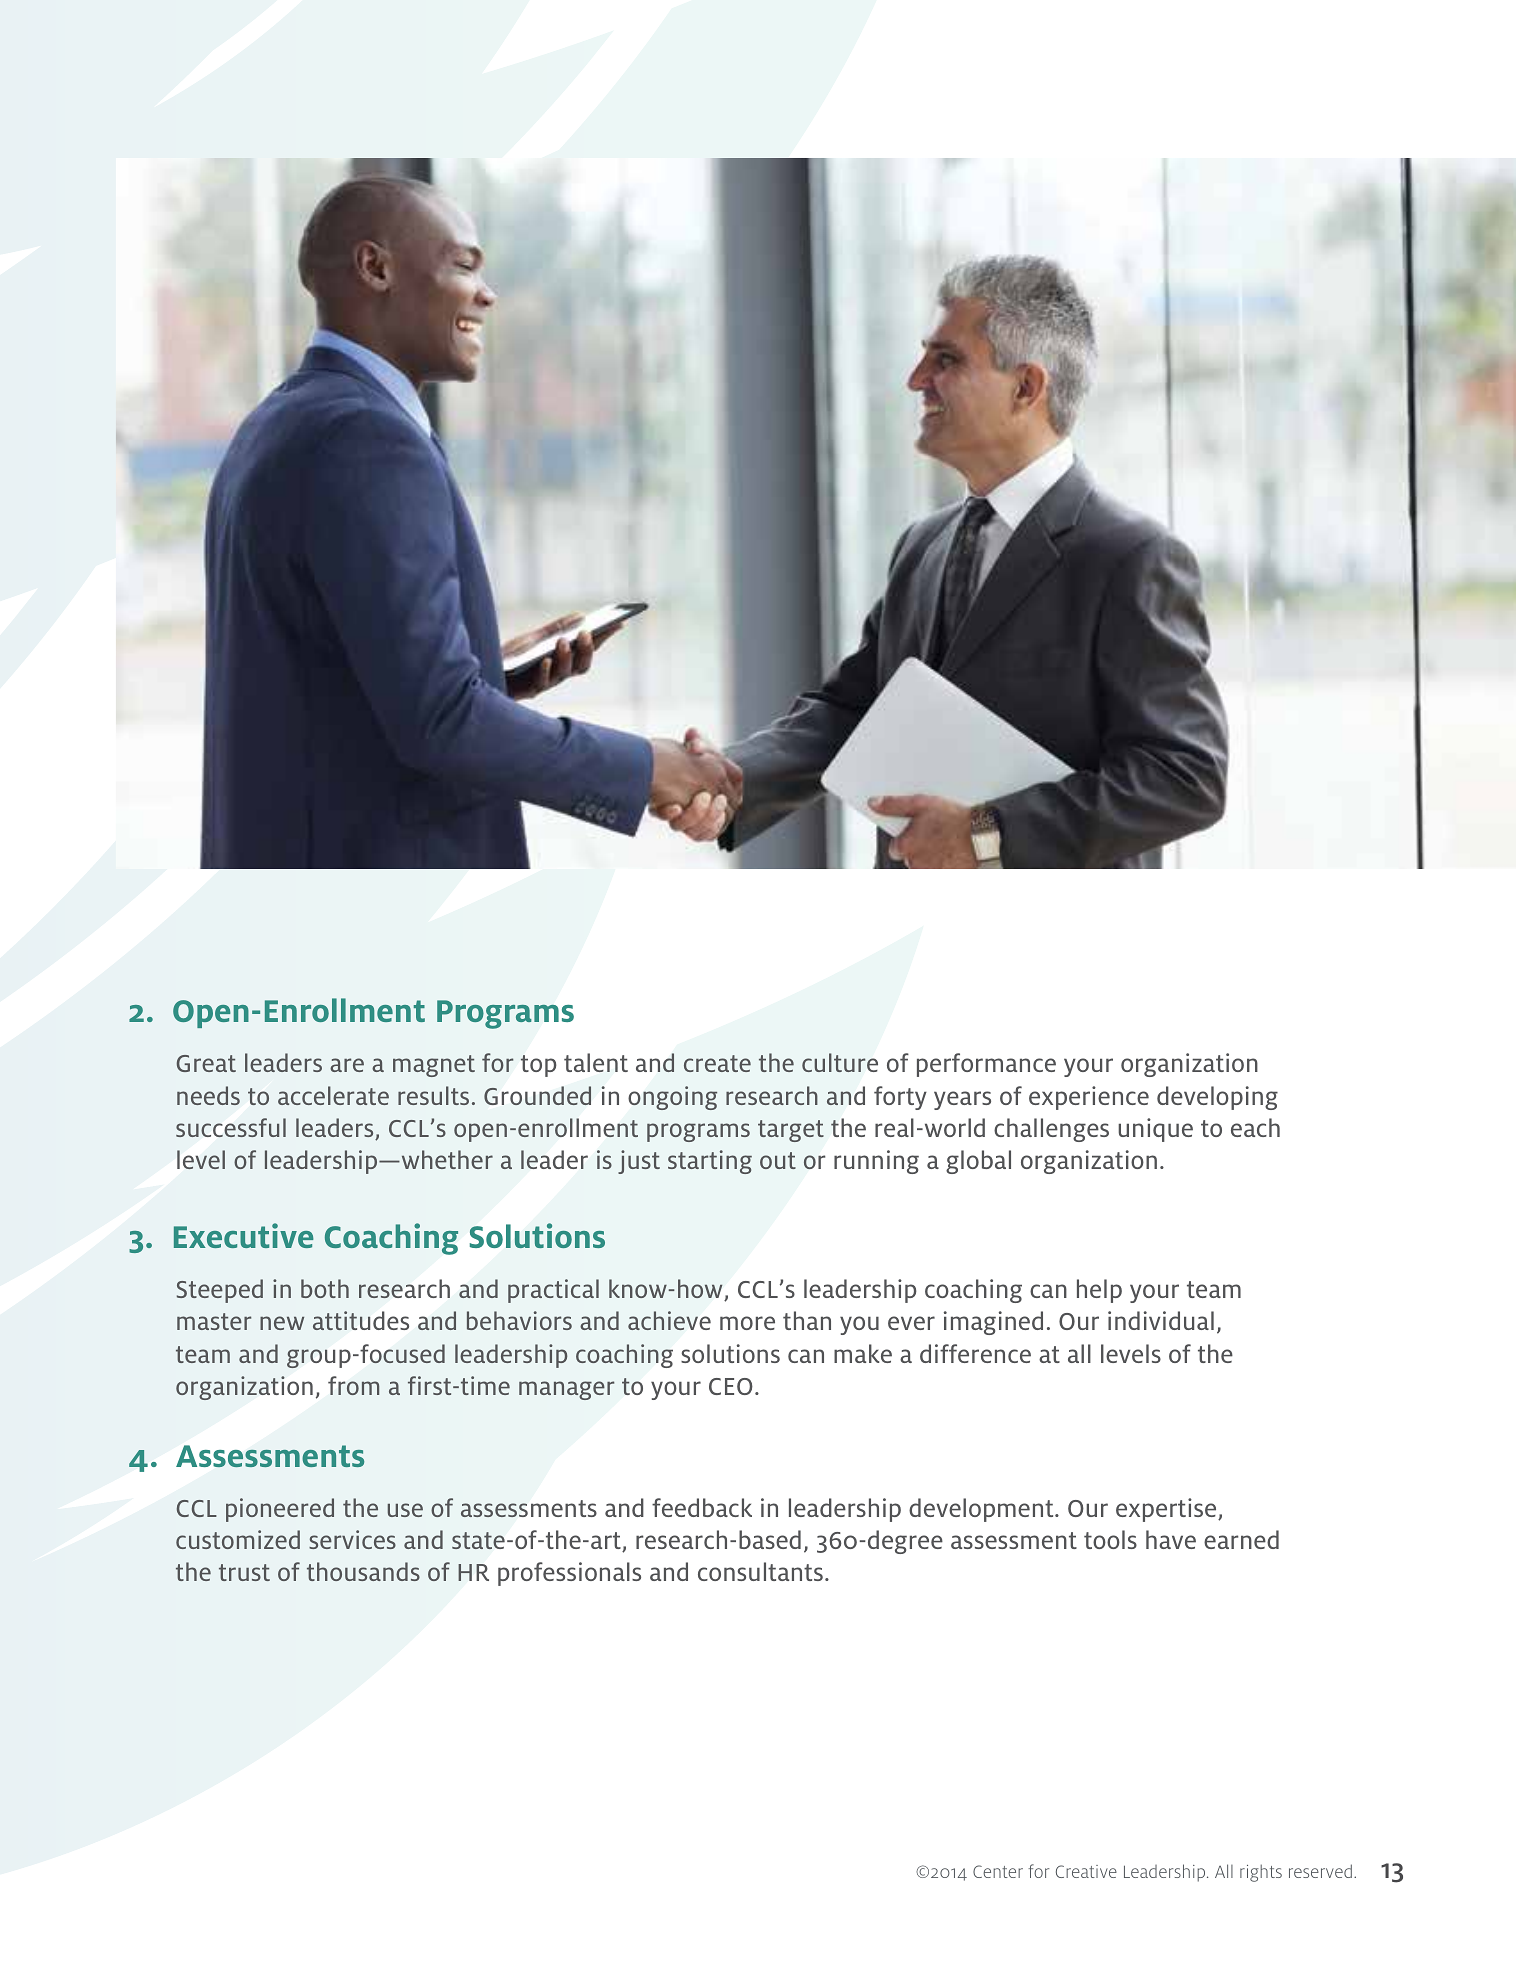 The height and width of the screenshot is (1962, 1516). Describe the element at coordinates (1161, 1320) in the screenshot. I see `individual` at that location.
